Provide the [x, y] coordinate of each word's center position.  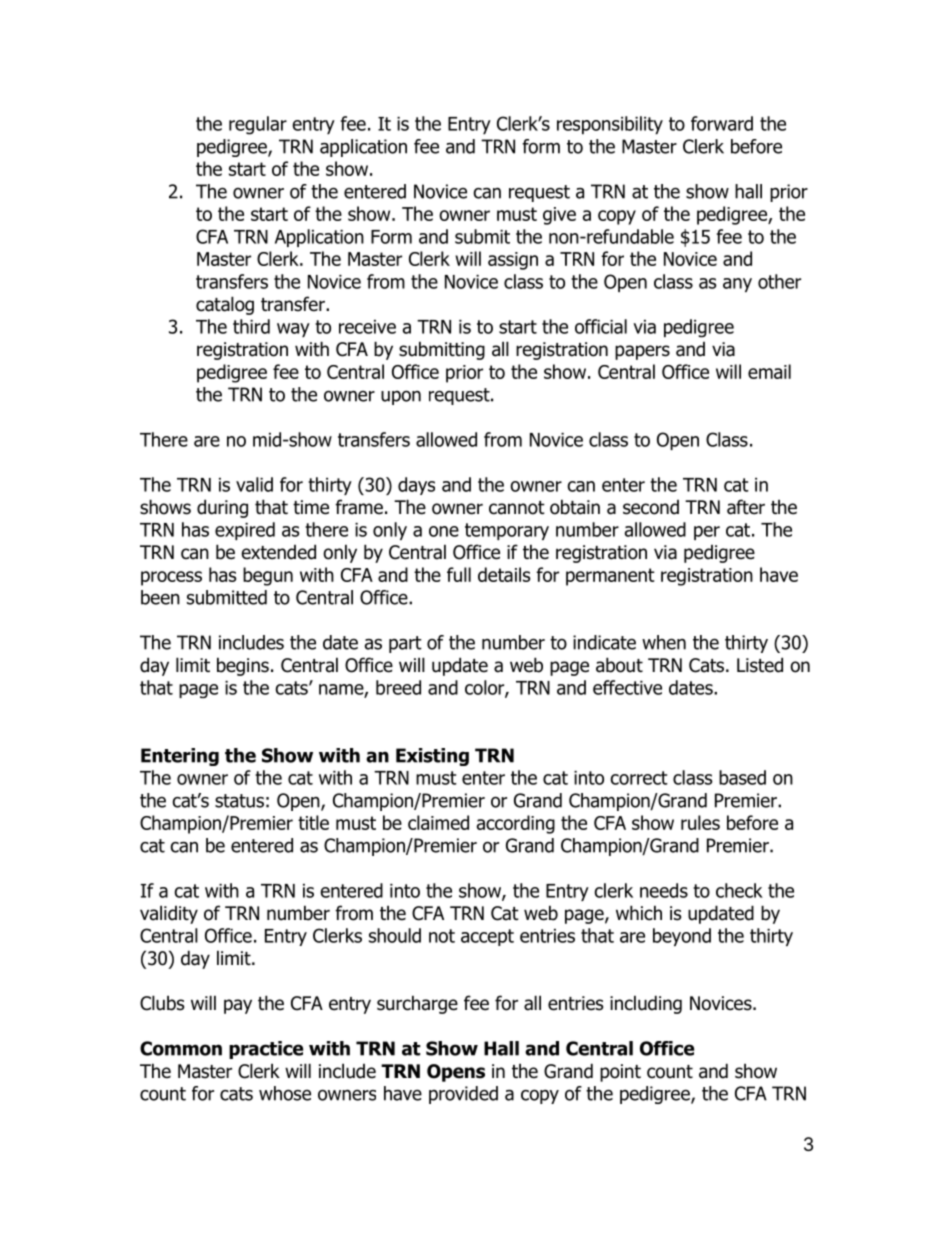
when [664, 642]
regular [258, 125]
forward [722, 123]
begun [268, 576]
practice [266, 1050]
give [559, 216]
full [459, 574]
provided [463, 1095]
